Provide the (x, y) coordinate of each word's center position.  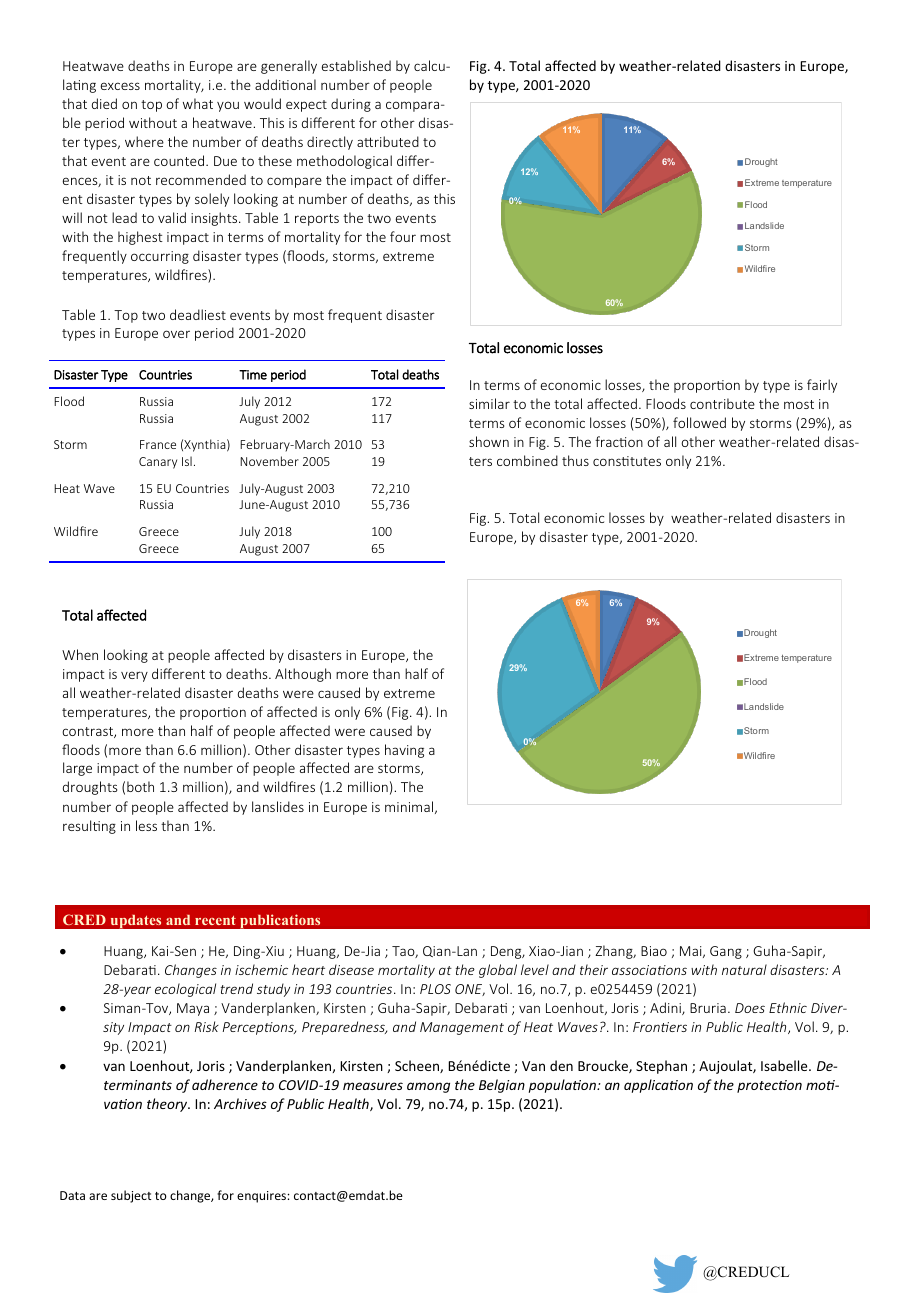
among (428, 1087)
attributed (388, 141)
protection (769, 1086)
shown (489, 441)
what (198, 103)
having (404, 751)
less (146, 825)
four (403, 236)
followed (699, 422)
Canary (158, 463)
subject (131, 1196)
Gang (726, 952)
